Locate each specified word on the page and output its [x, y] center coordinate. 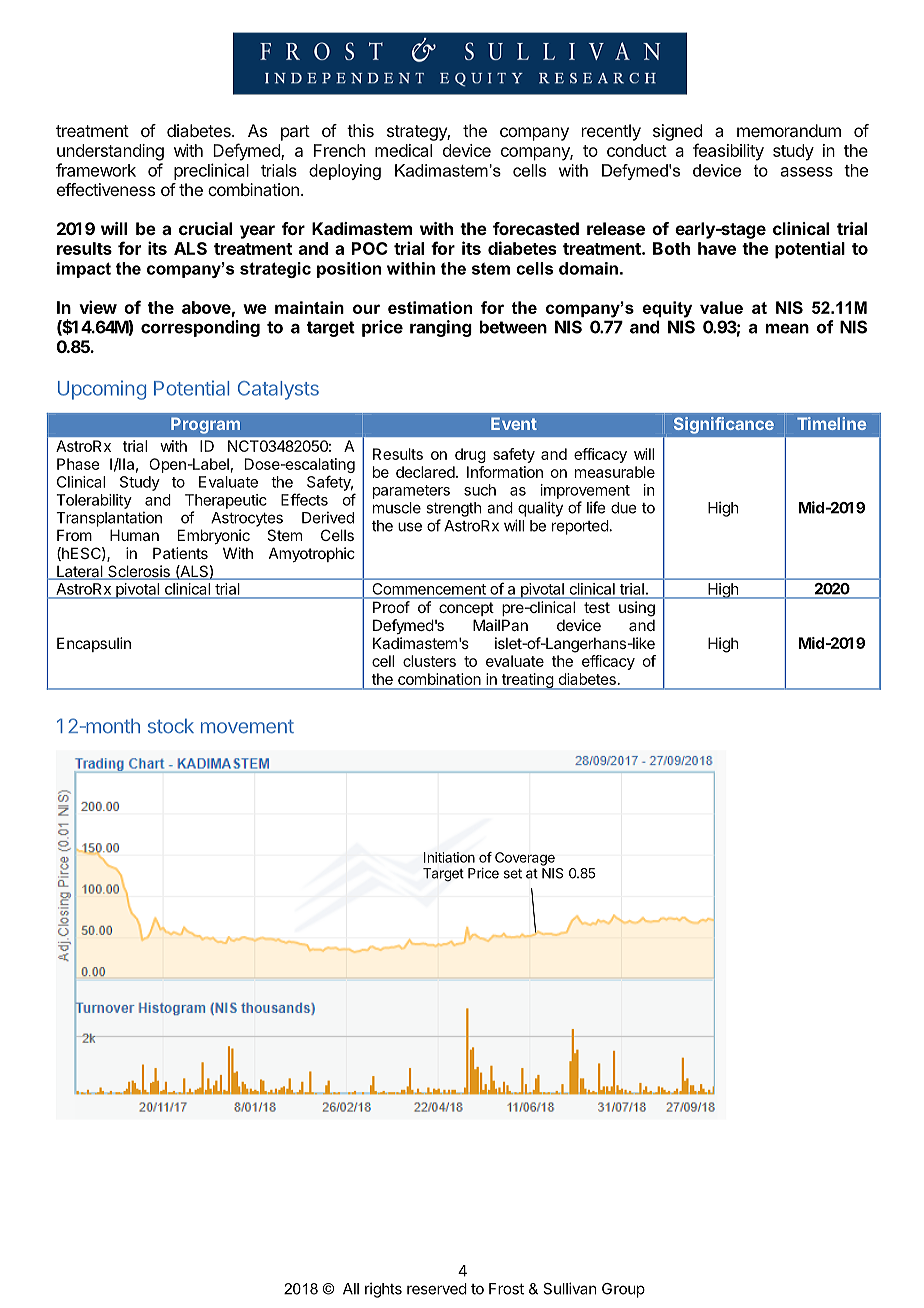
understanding [110, 152]
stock [171, 726]
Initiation [449, 857]
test [597, 607]
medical [403, 150]
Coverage [525, 859]
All [351, 1289]
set [513, 873]
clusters [429, 661]
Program [205, 425]
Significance [724, 425]
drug [470, 455]
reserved [437, 1289]
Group [623, 1290]
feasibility [728, 152]
